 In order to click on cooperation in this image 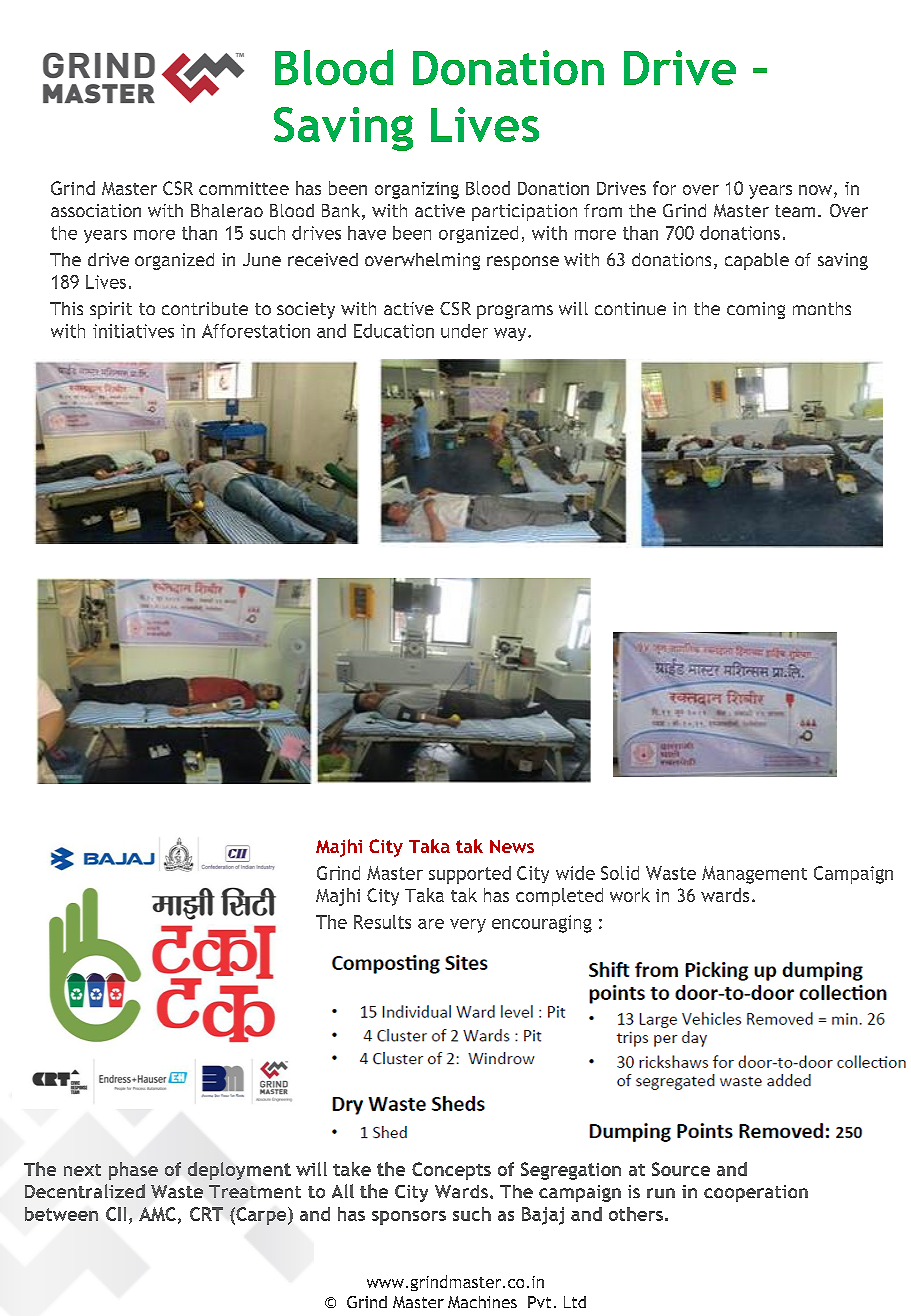, I will do `click(756, 1193)`.
